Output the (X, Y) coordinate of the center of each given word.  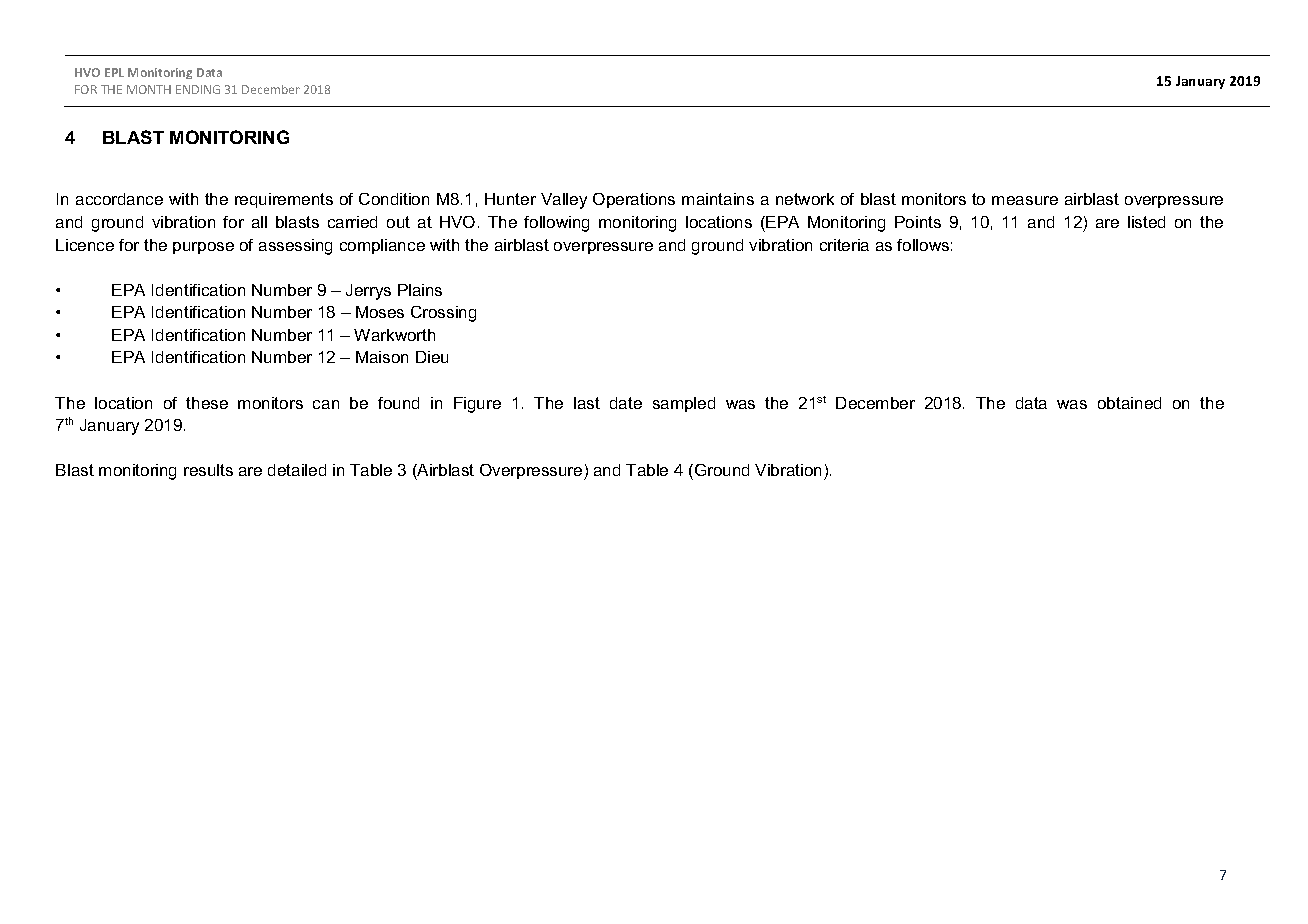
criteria (844, 245)
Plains (420, 290)
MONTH (149, 89)
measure (1025, 200)
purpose (203, 248)
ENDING (198, 89)
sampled (684, 404)
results (208, 470)
